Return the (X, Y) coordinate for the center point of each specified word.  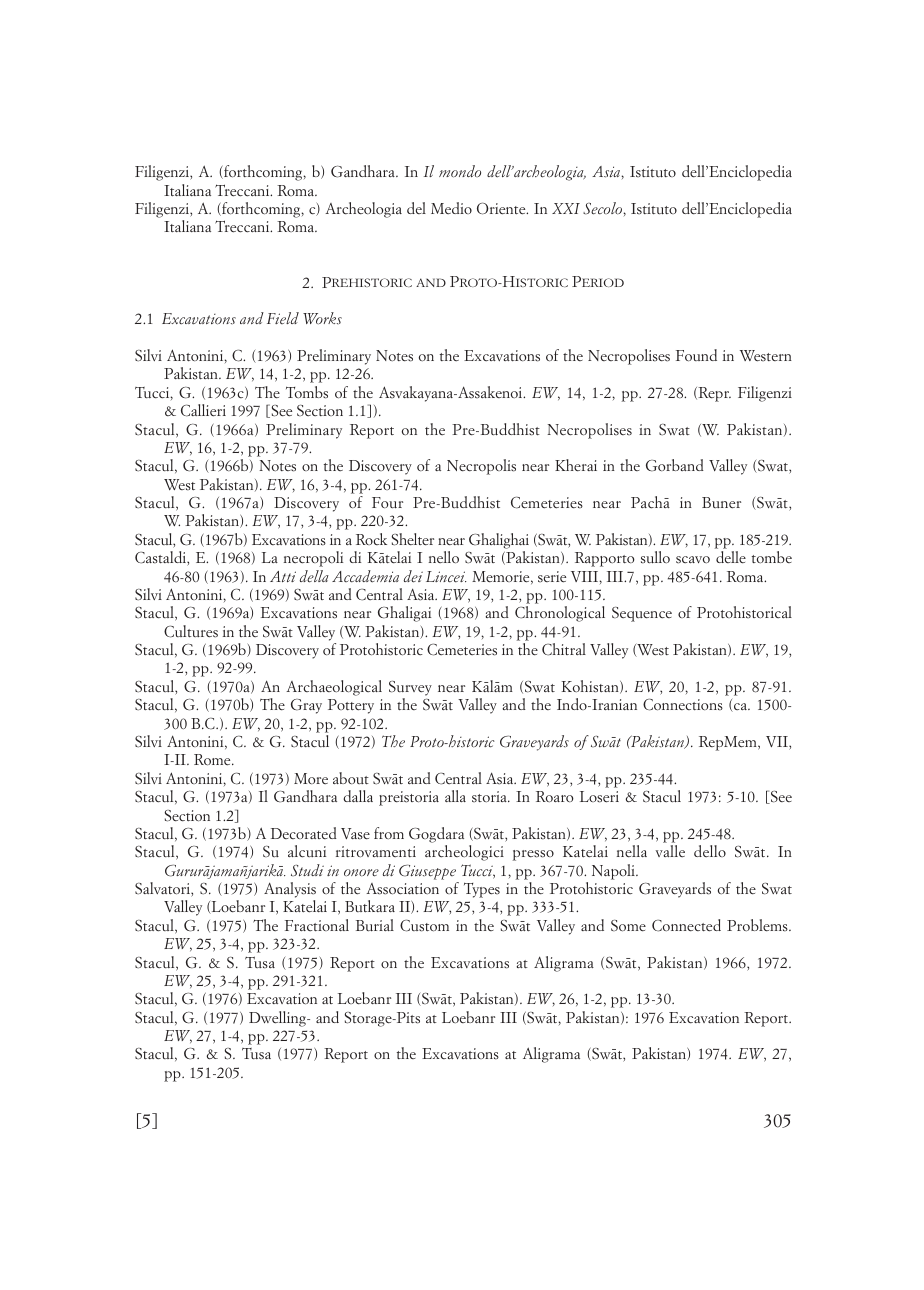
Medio (451, 208)
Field (283, 318)
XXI (566, 208)
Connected (686, 925)
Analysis (290, 890)
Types (482, 890)
